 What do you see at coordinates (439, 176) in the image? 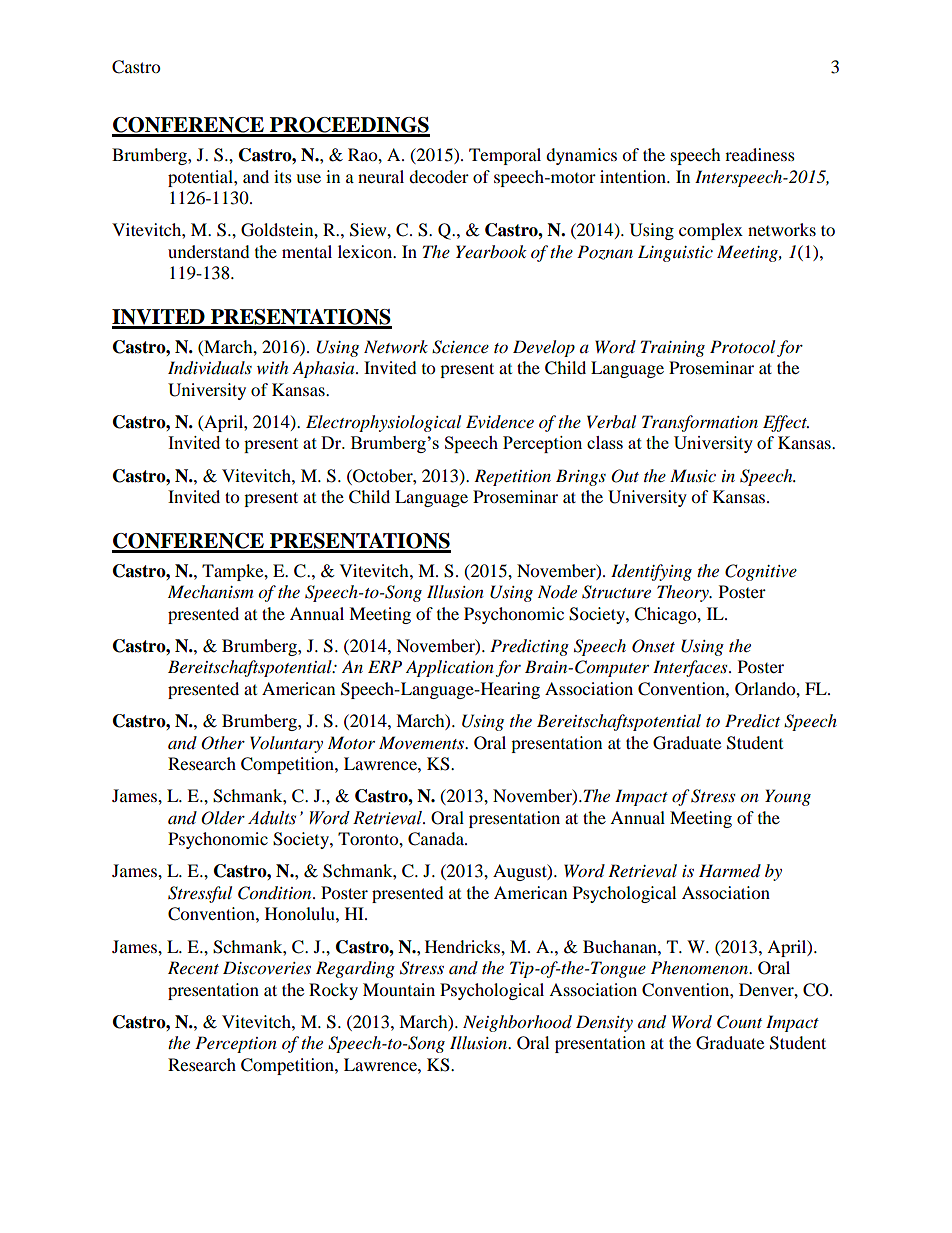
I see `decoder` at bounding box center [439, 176].
